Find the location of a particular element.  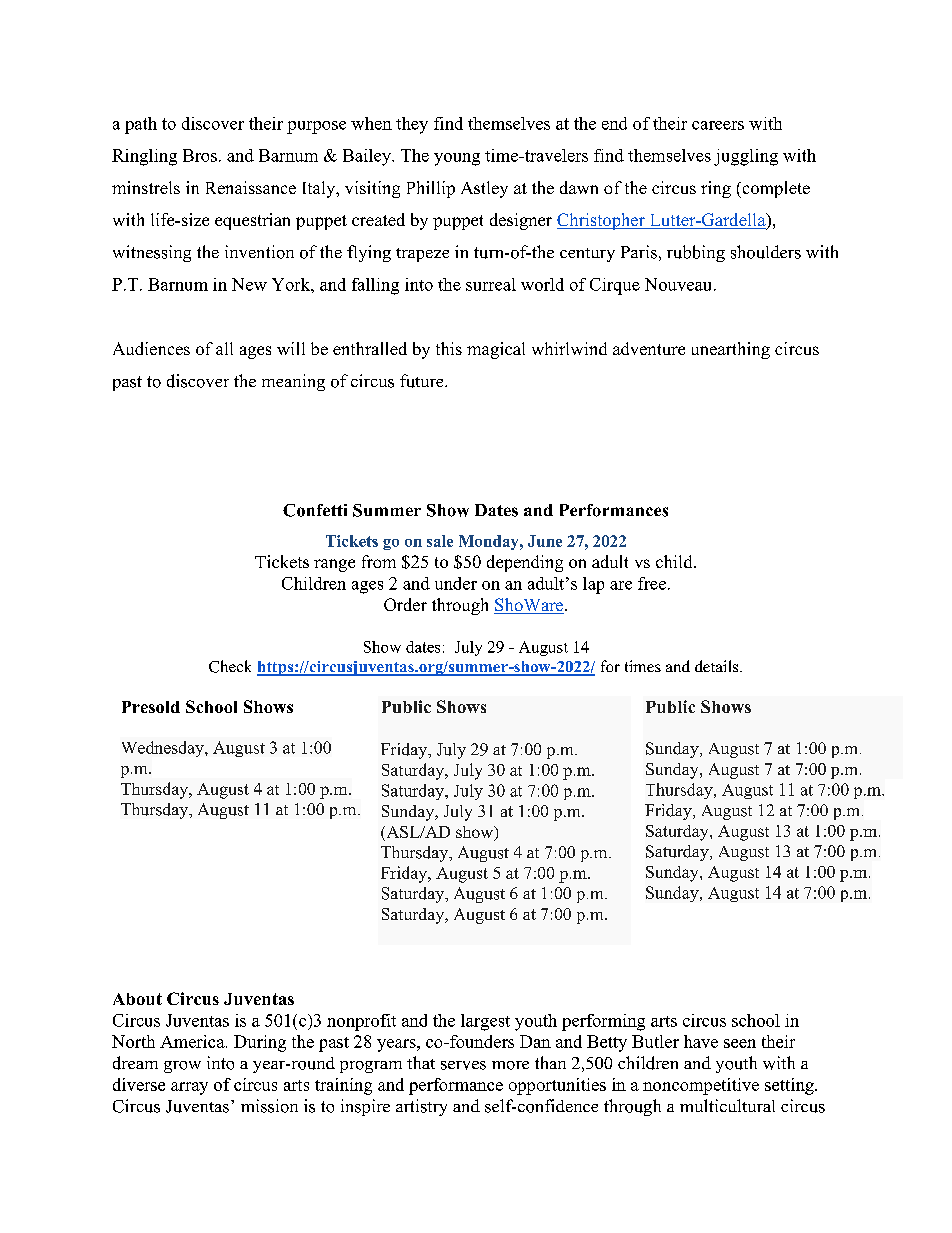

Order is located at coordinates (405, 604).
